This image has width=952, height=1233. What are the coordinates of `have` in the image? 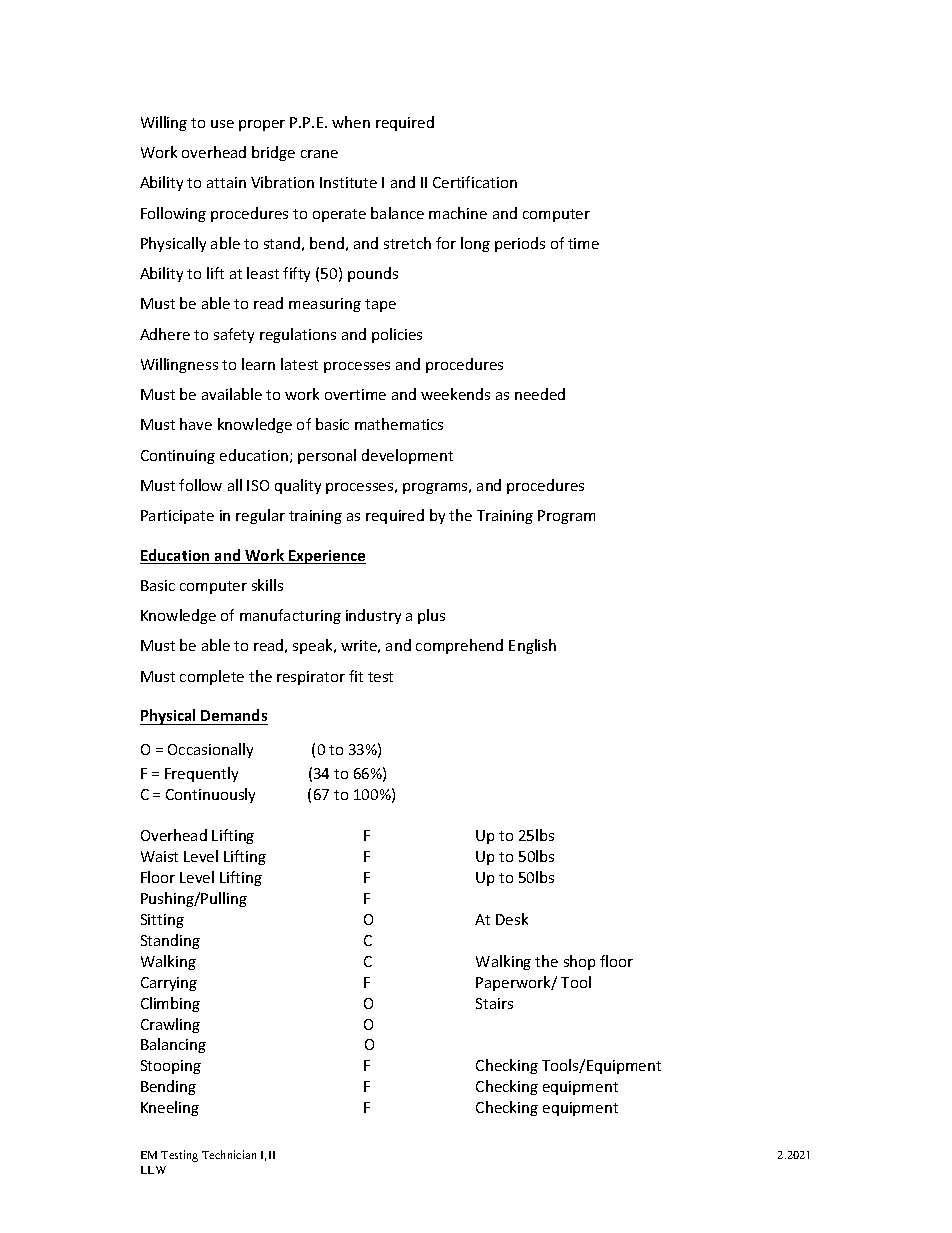 It's located at (196, 424).
